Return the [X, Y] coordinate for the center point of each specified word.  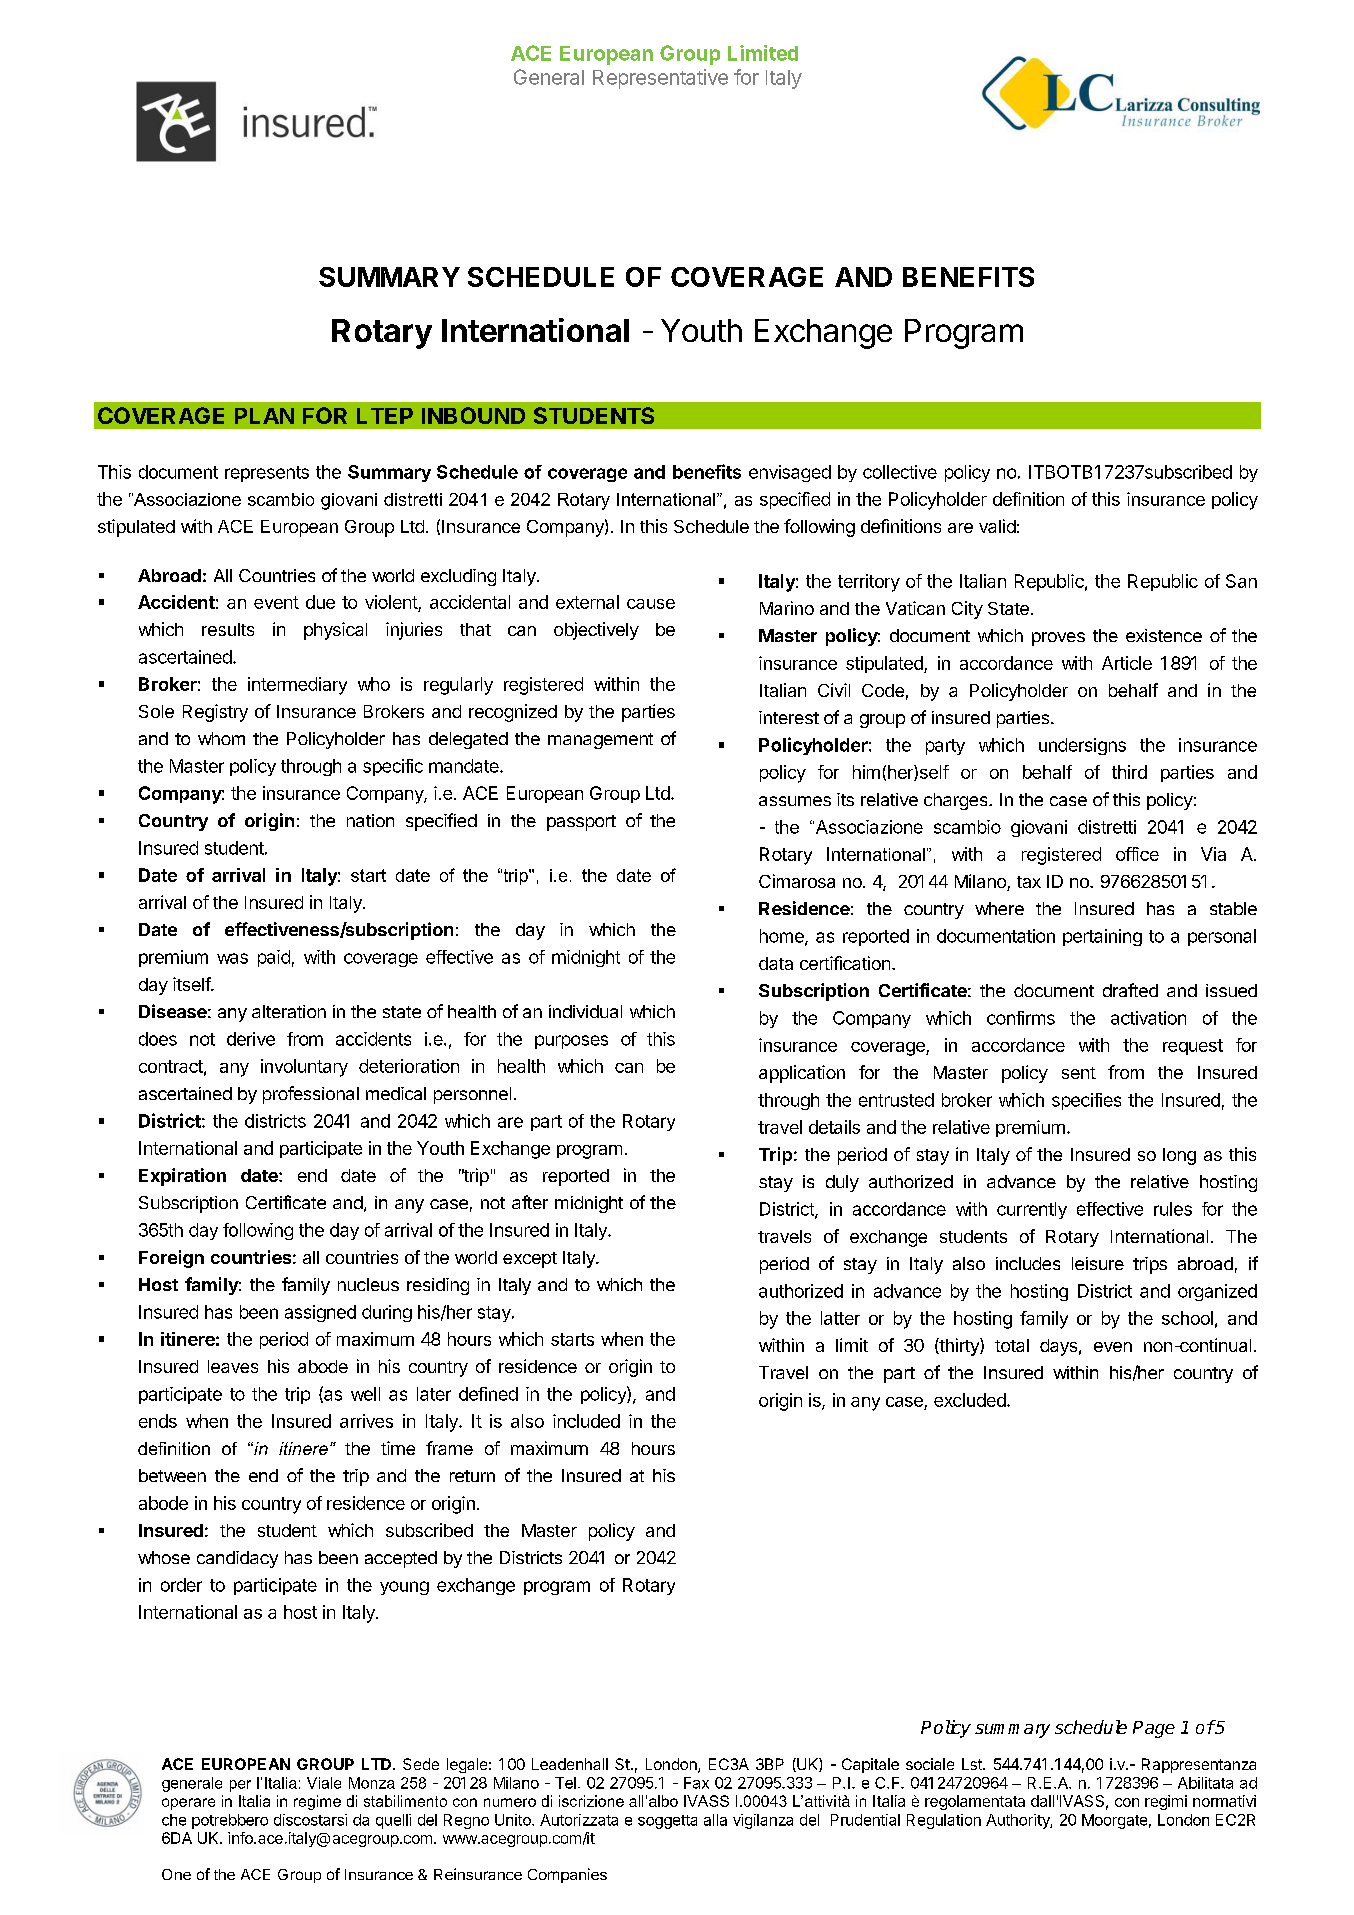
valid [997, 526]
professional [311, 1095]
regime [317, 1802]
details [834, 1127]
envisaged [790, 473]
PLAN [264, 416]
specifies [1086, 1101]
